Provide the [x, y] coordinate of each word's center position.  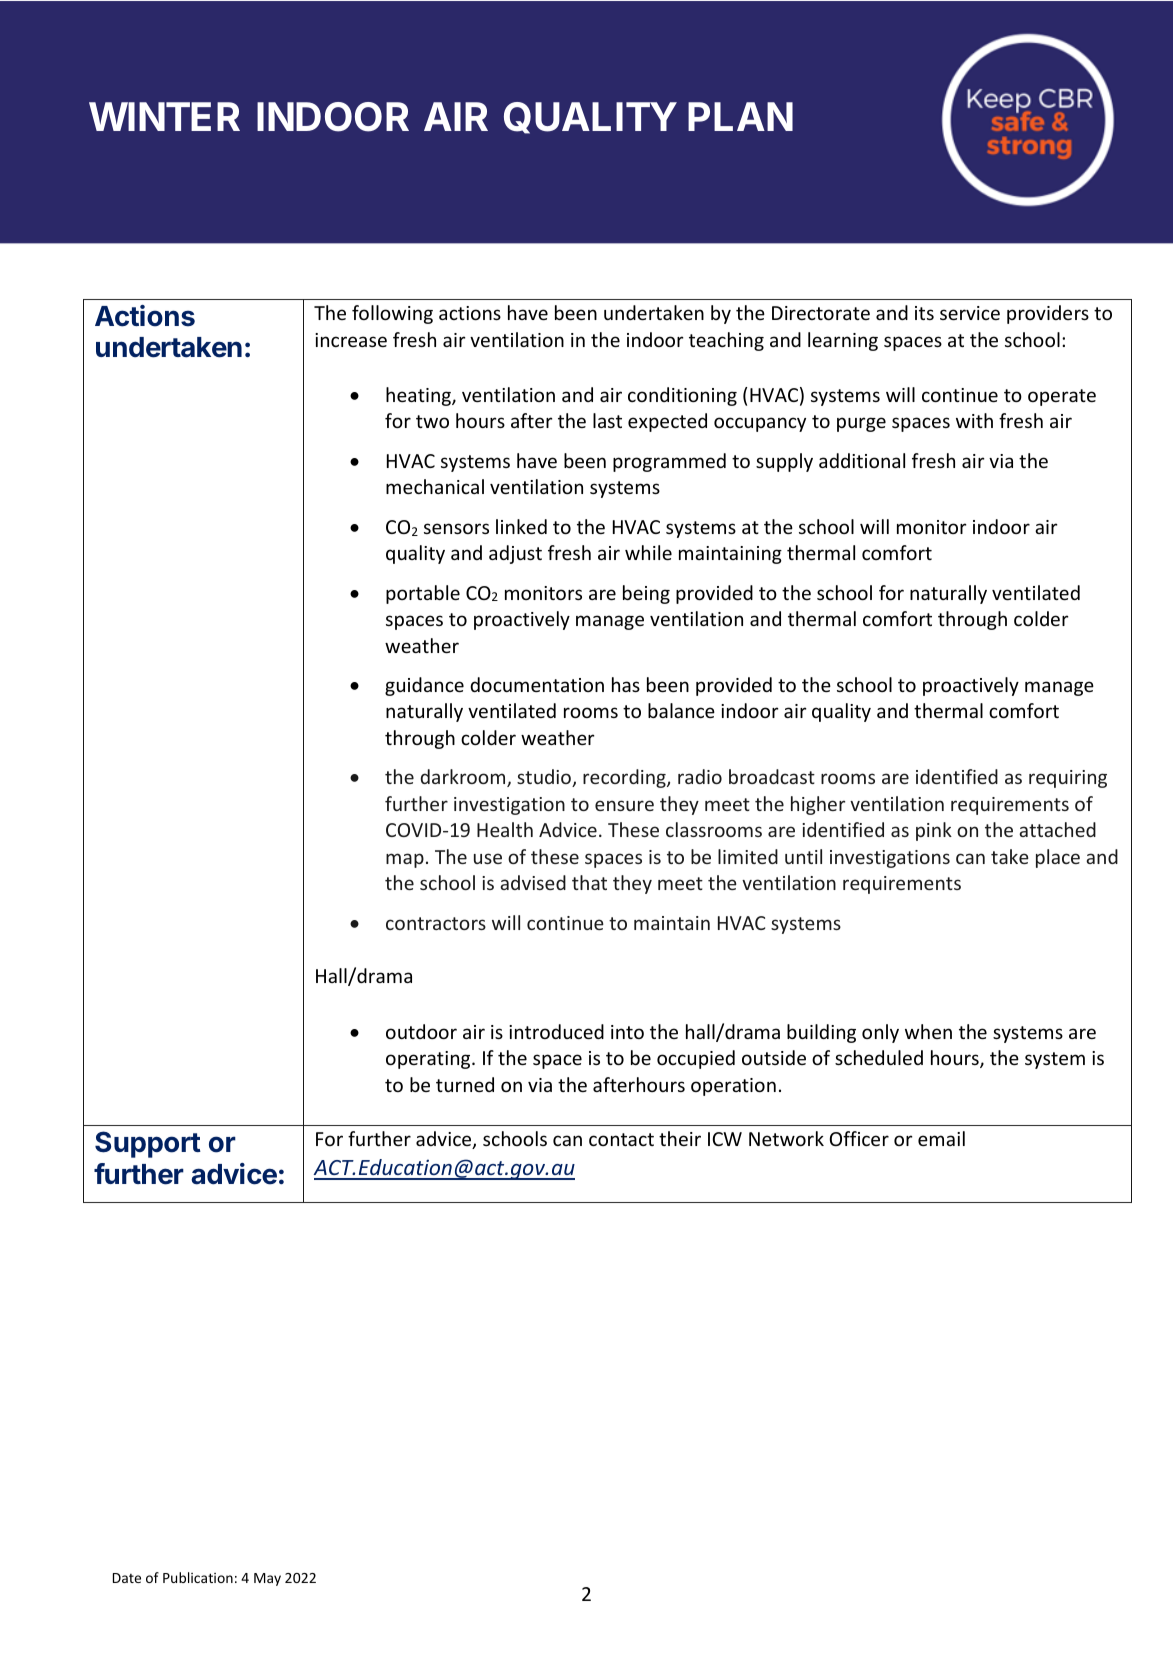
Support [148, 1144]
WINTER [164, 116]
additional [862, 460]
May [267, 1579]
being [646, 594]
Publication [198, 1577]
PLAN [740, 116]
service [970, 313]
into [627, 1032]
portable [423, 594]
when [928, 1031]
